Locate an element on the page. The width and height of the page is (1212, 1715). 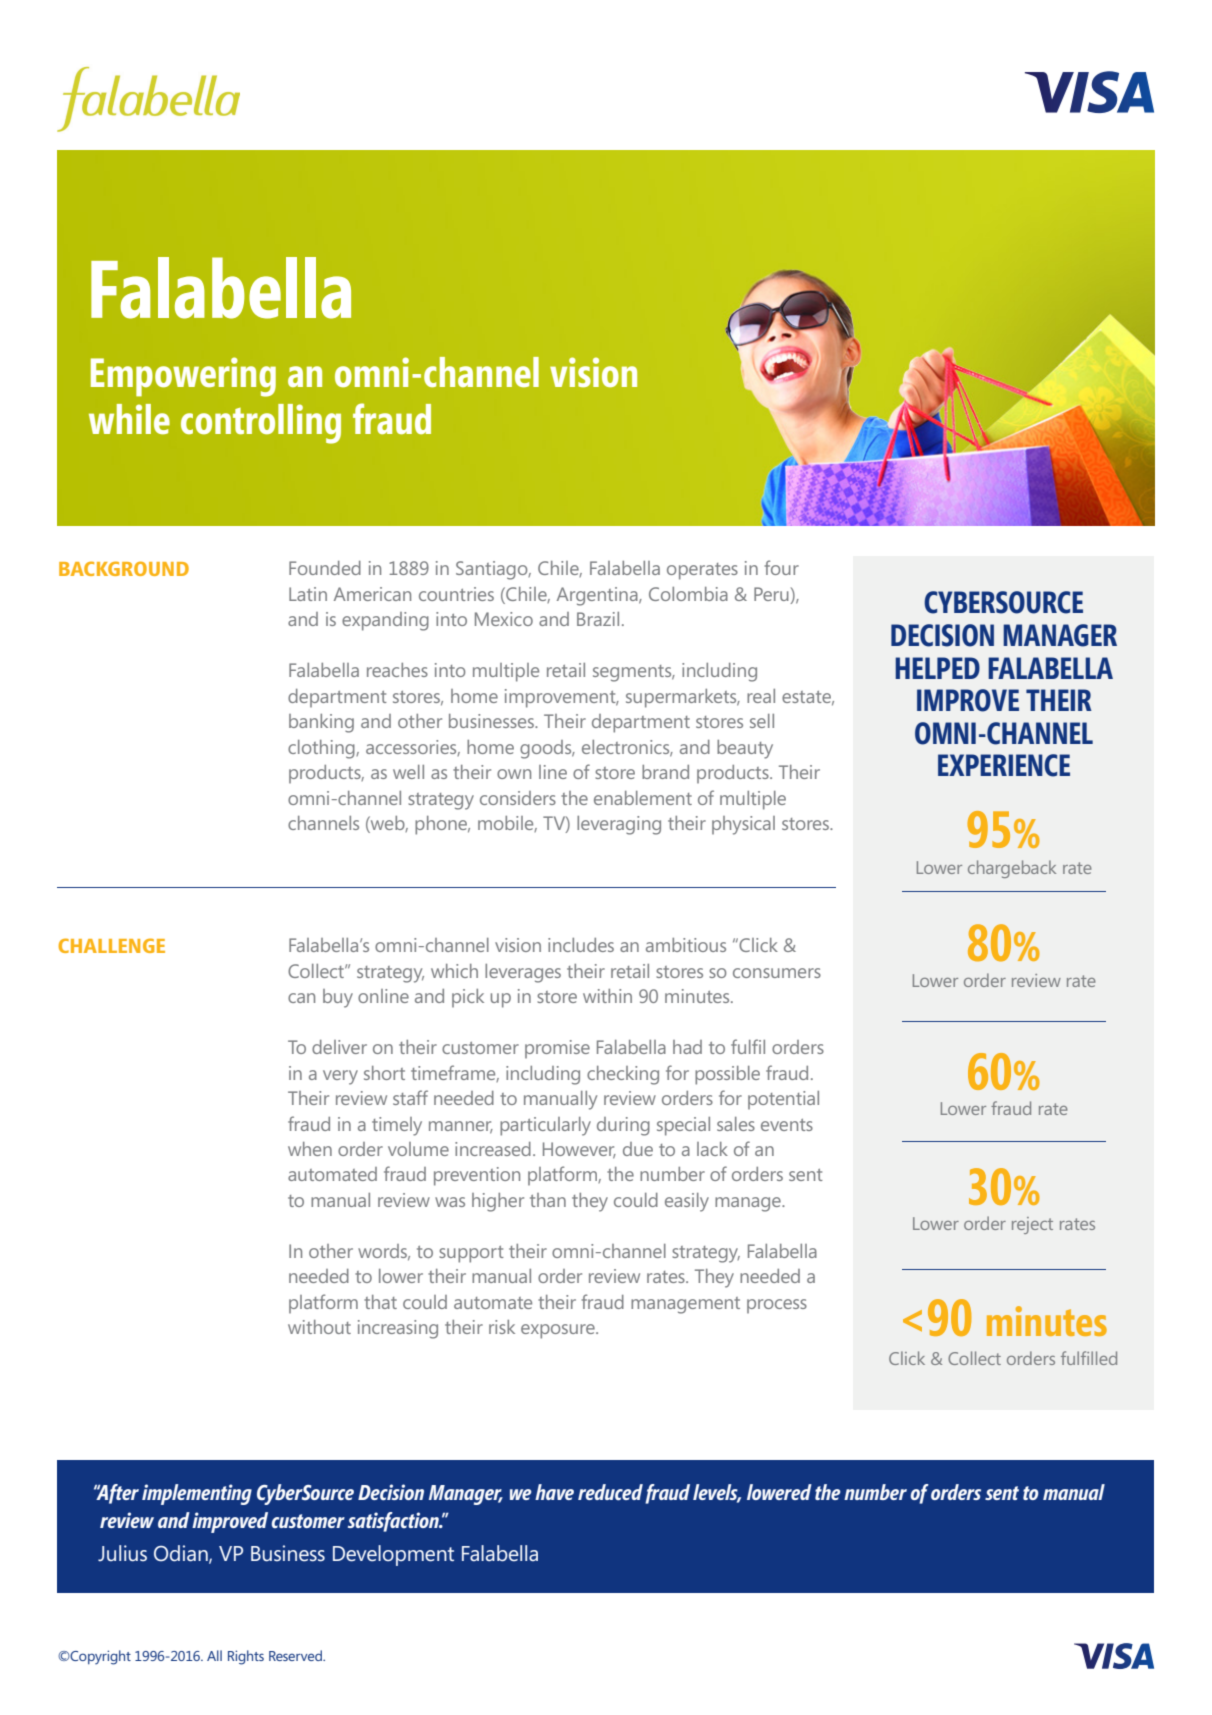
banking is located at coordinates (321, 723).
